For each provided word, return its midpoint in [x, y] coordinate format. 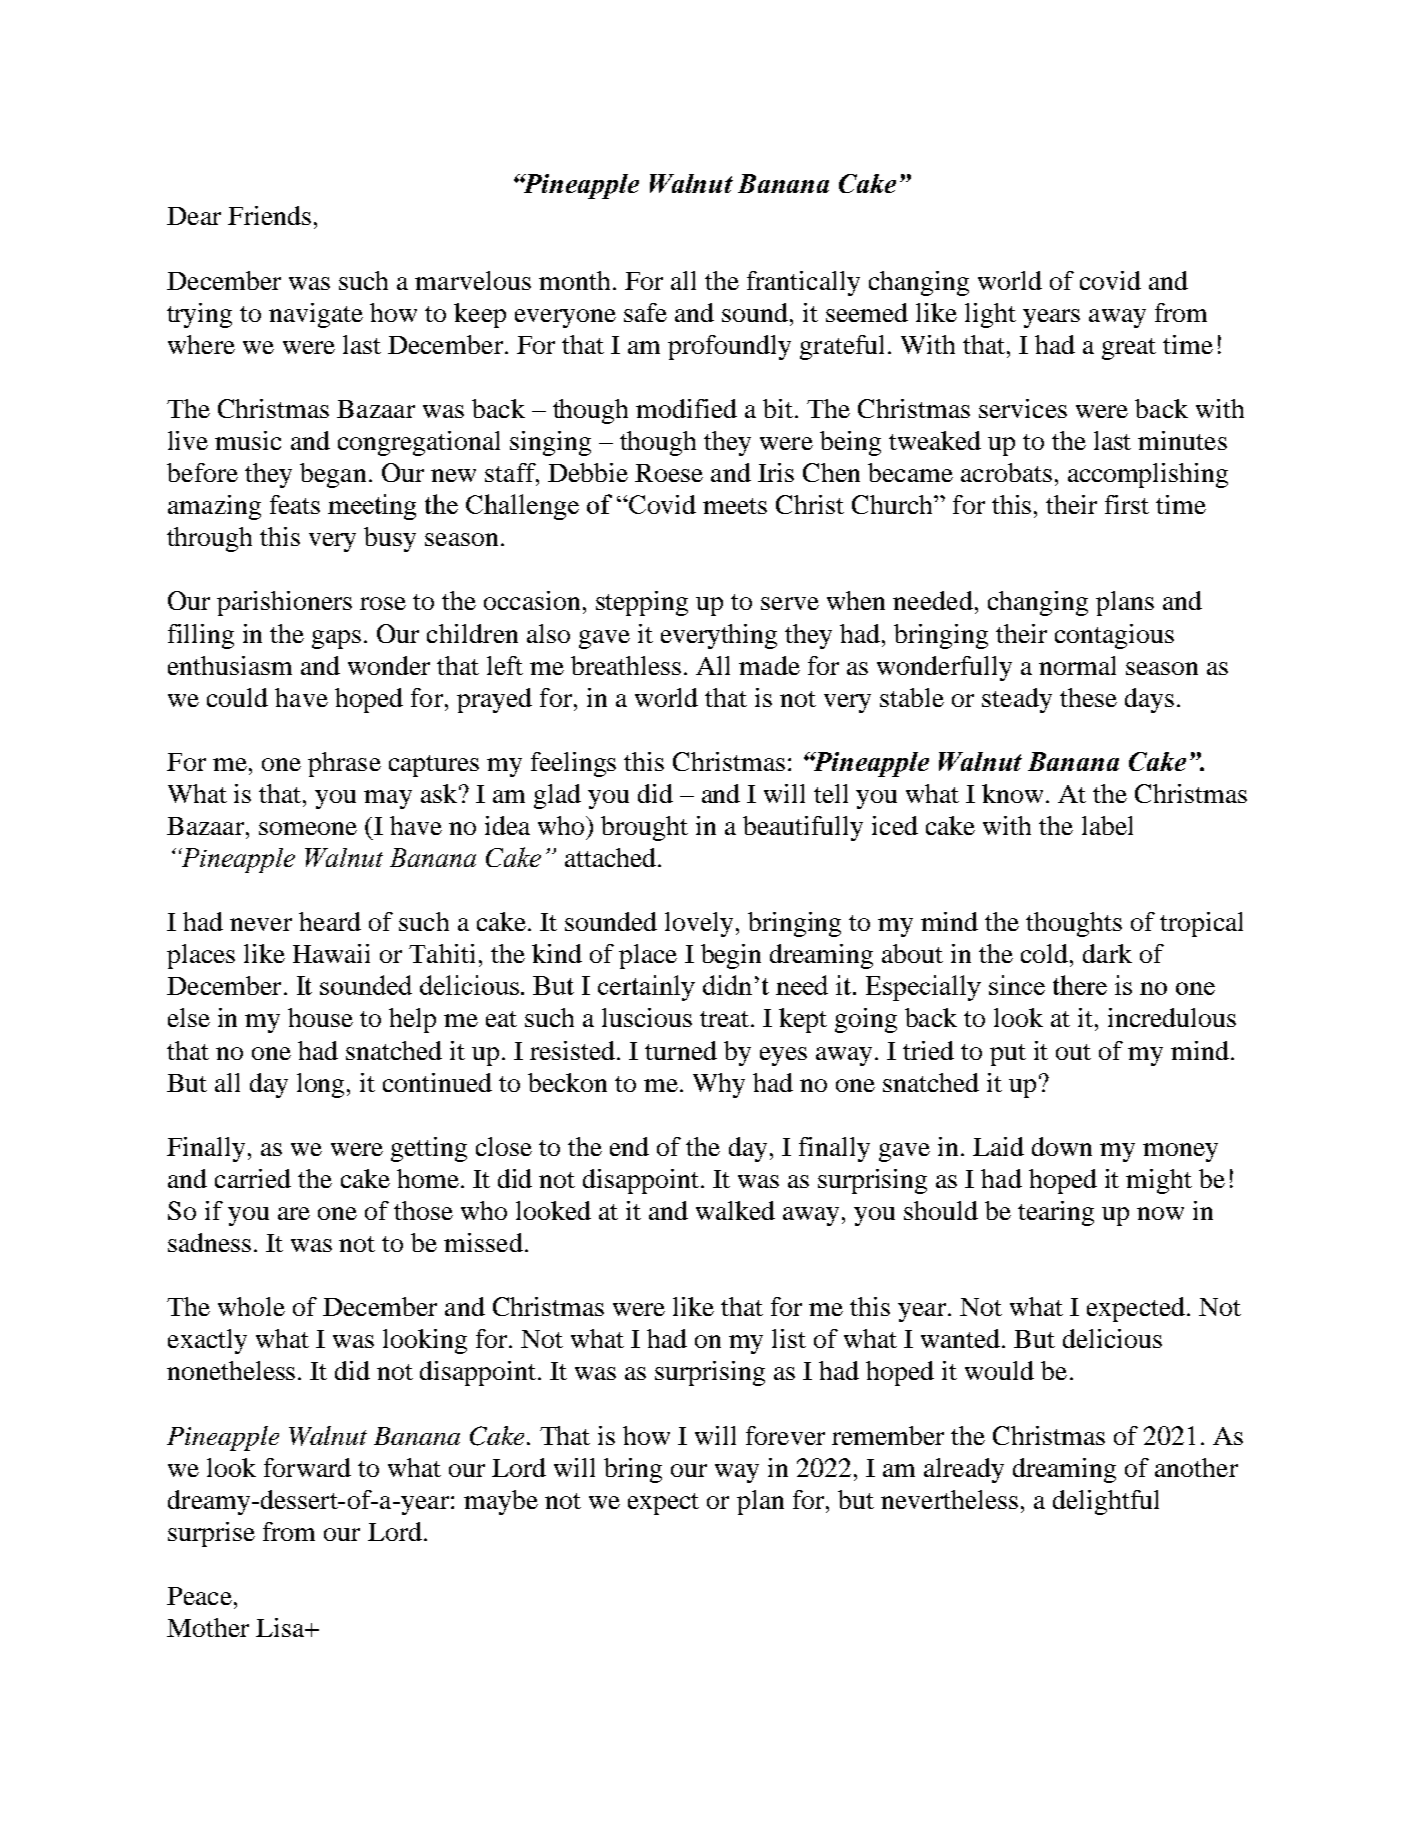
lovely [699, 924]
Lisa [281, 1627]
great [1129, 349]
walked [735, 1210]
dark [1107, 953]
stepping [642, 603]
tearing [1056, 1213]
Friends [269, 215]
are [294, 1213]
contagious [1114, 636]
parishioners [284, 603]
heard [330, 921]
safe [645, 312]
